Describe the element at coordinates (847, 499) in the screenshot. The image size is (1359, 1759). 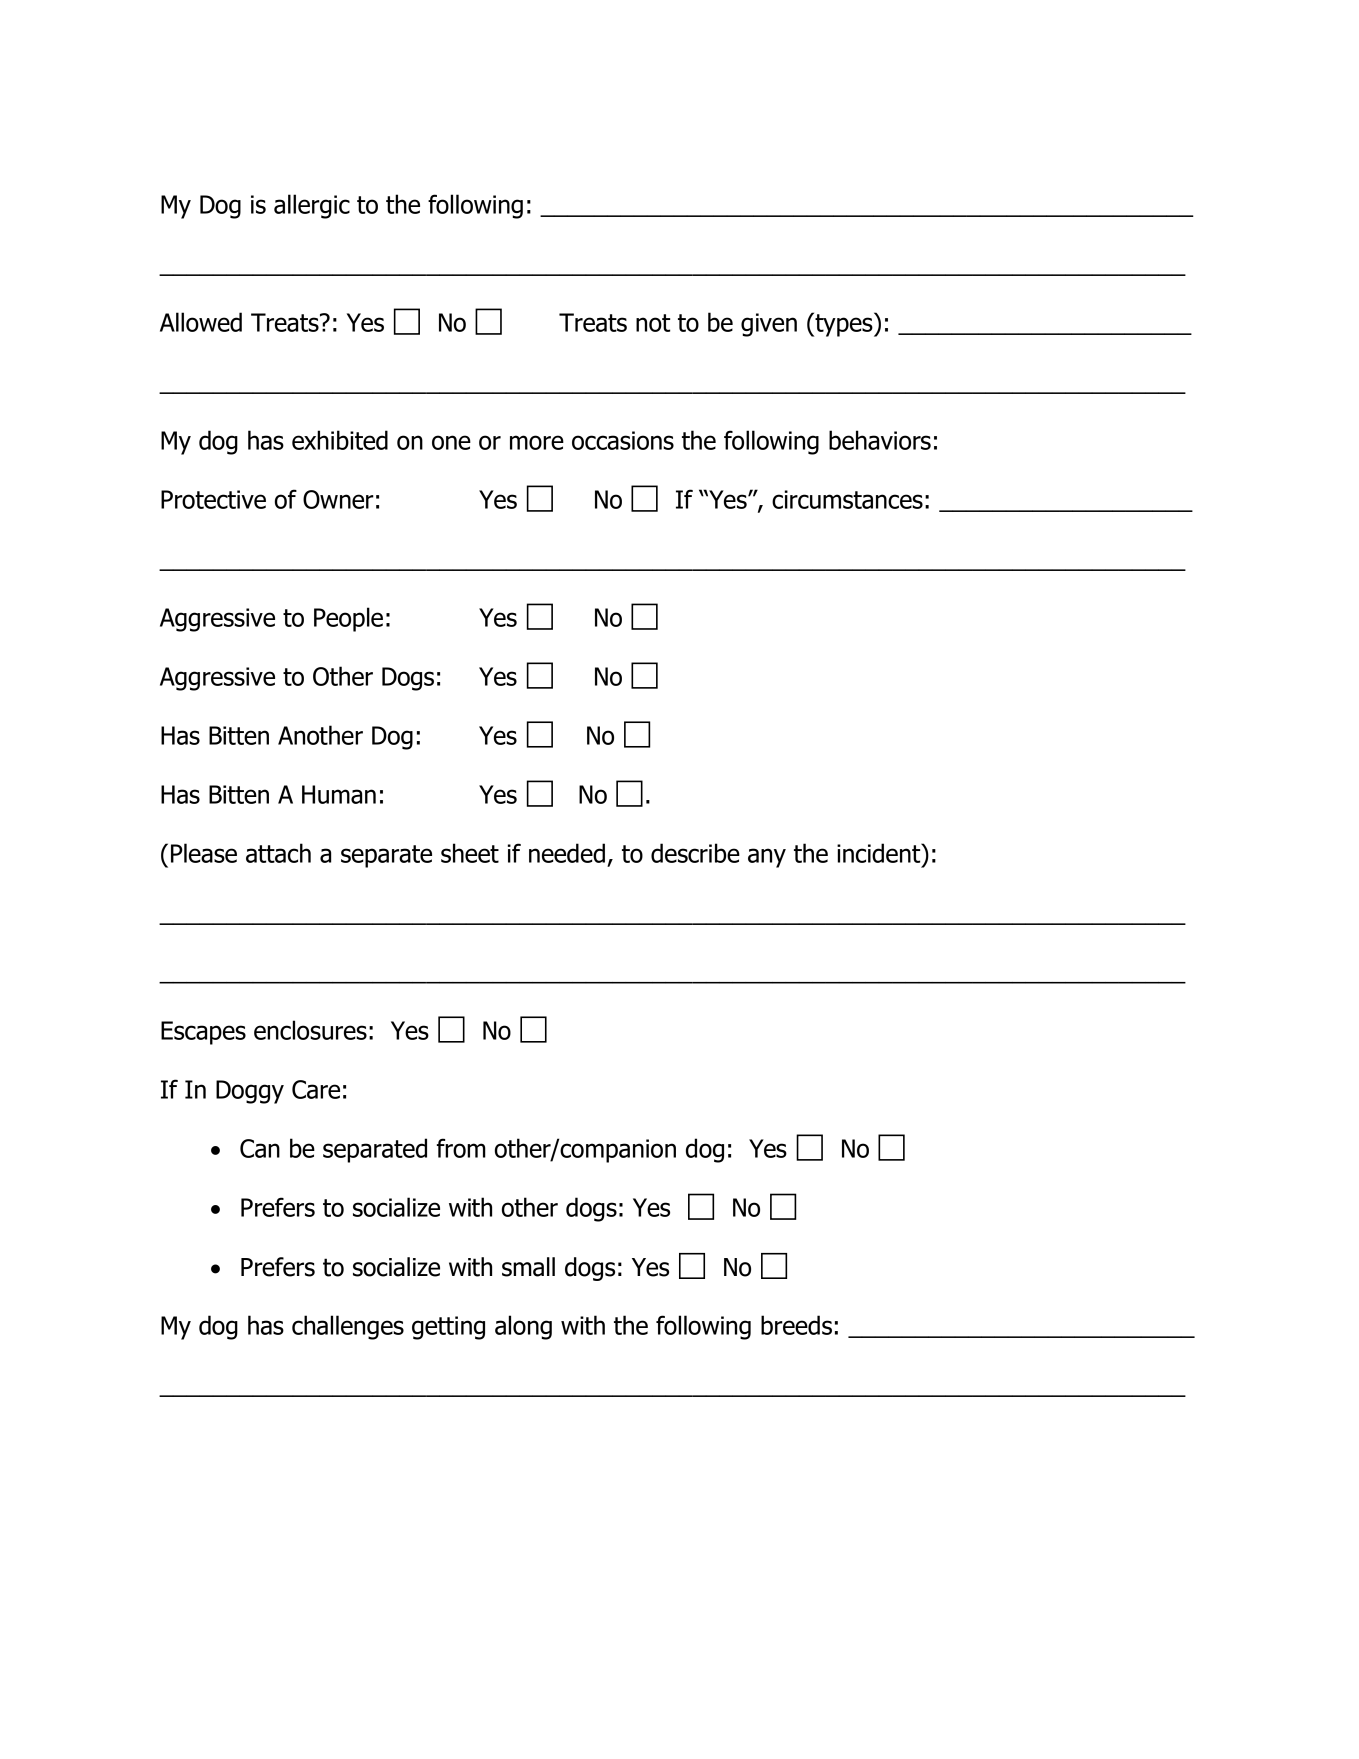
I see `circumstances` at that location.
